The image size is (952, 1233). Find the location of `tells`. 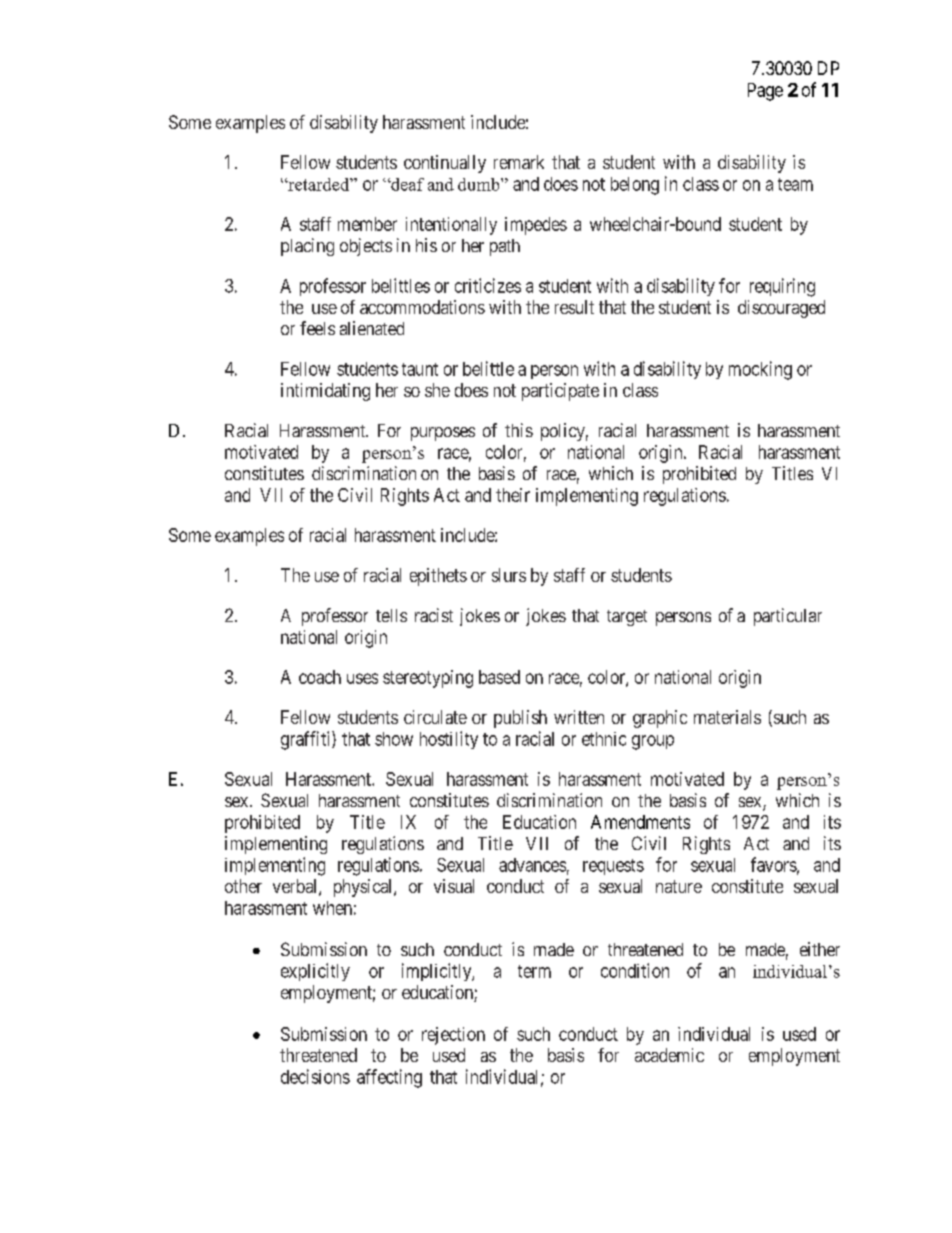

tells is located at coordinates (391, 615).
